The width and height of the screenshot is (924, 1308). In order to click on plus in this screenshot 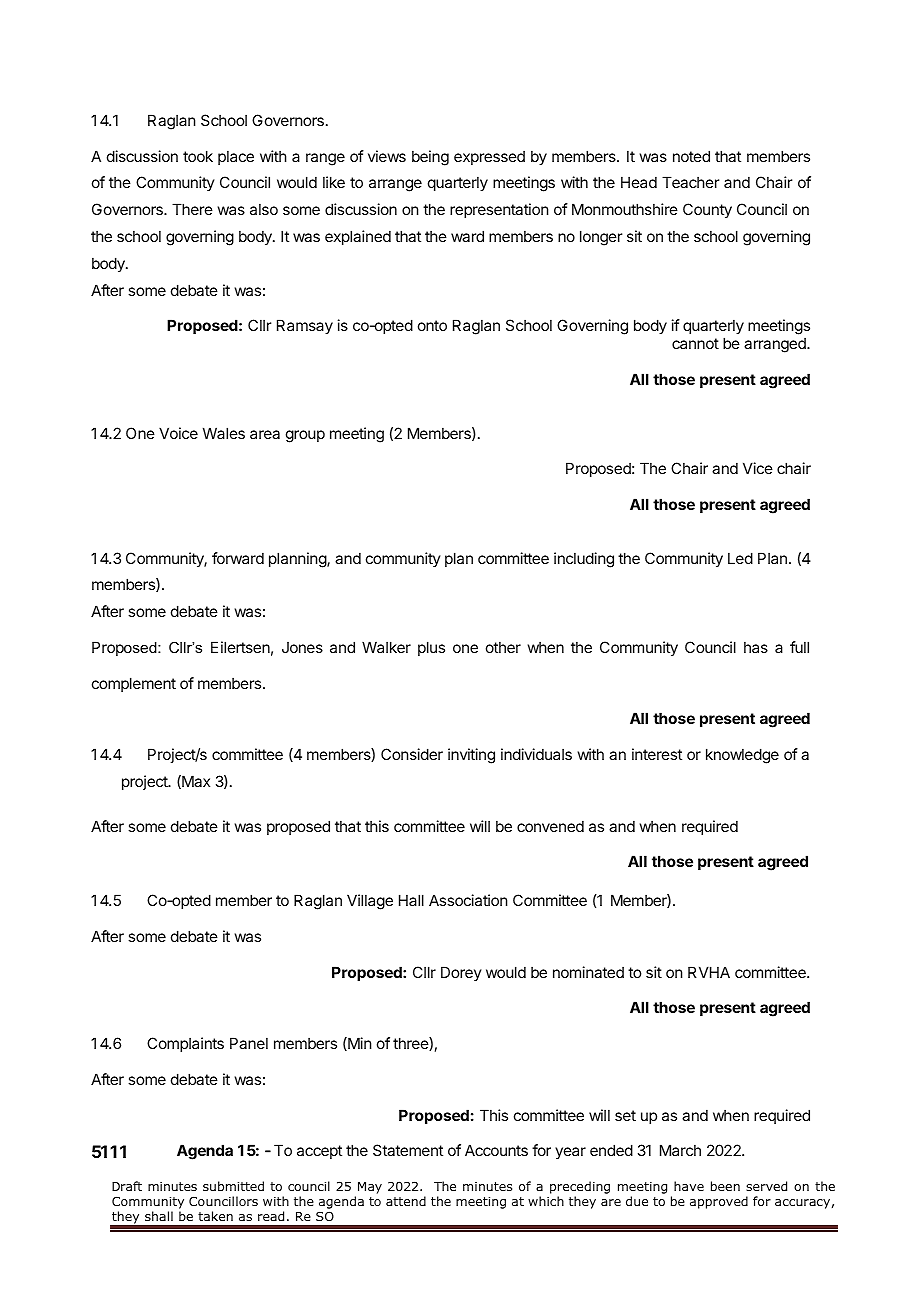, I will do `click(431, 648)`.
